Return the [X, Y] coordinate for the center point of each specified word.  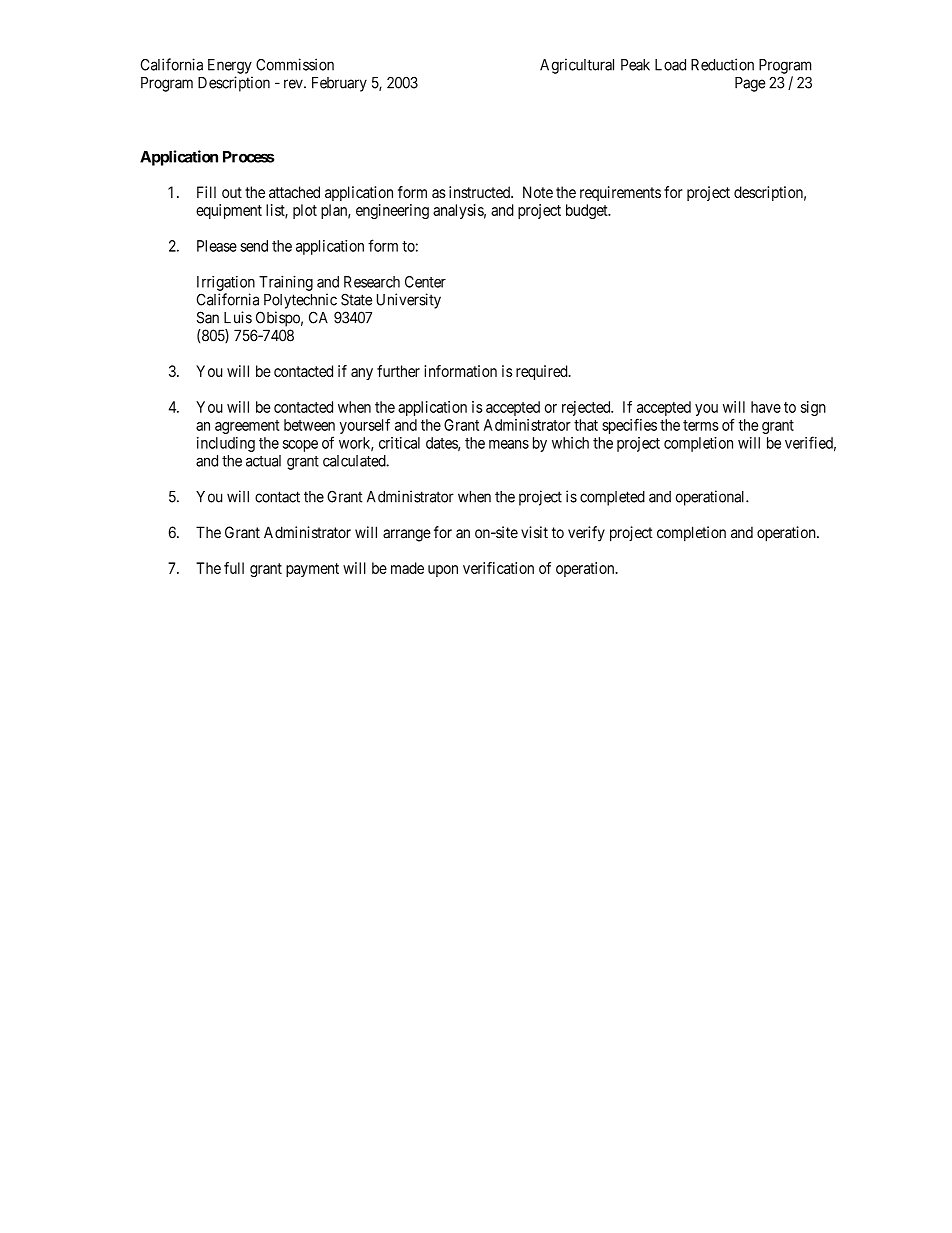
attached [294, 192]
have [766, 407]
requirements [620, 193]
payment [312, 570]
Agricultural [577, 66]
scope [300, 446]
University [409, 301]
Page [750, 84]
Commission [295, 64]
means [509, 444]
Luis [238, 317]
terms [701, 425]
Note [538, 192]
